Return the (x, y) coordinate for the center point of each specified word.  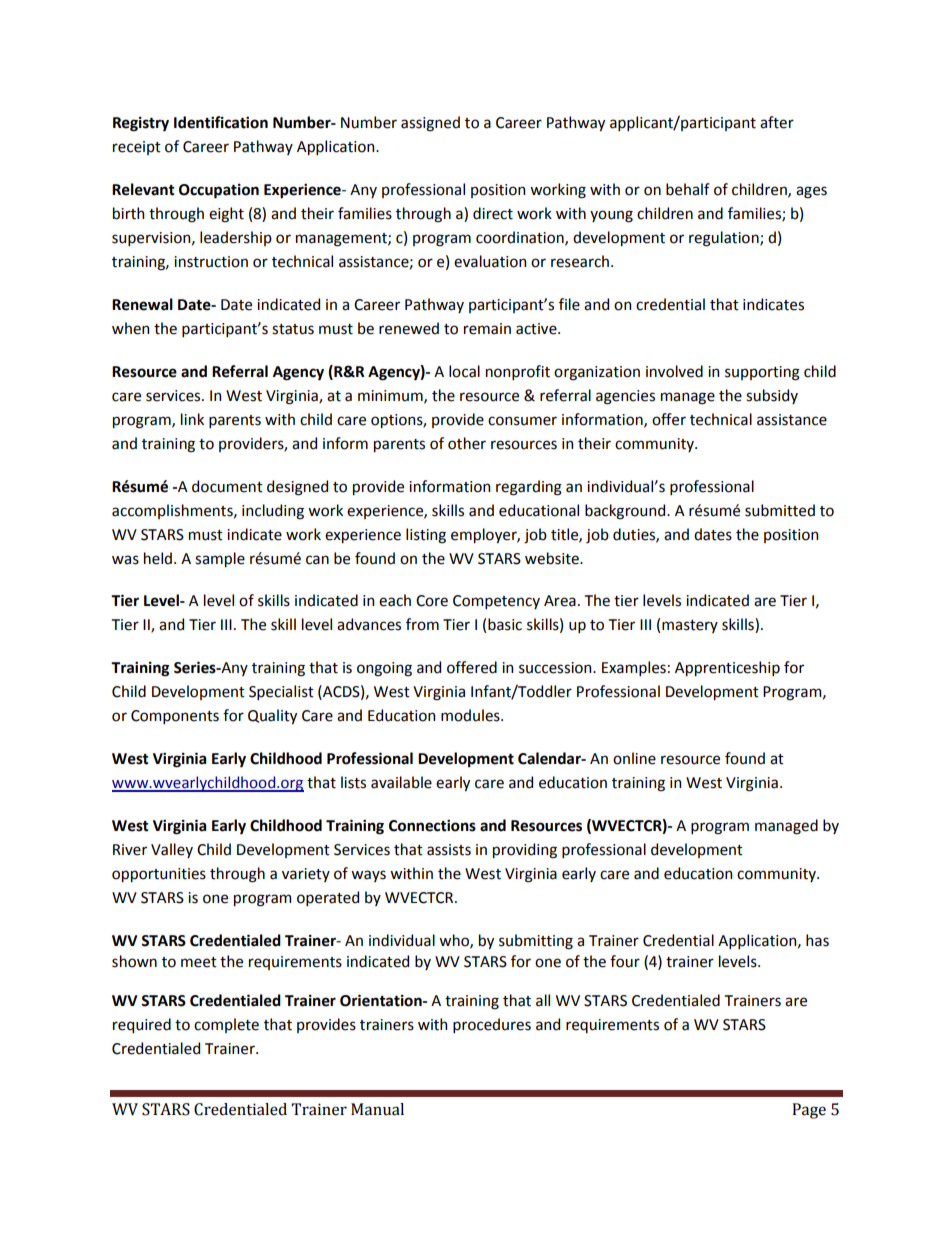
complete (226, 1025)
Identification (221, 122)
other (467, 443)
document (227, 486)
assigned (430, 124)
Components (175, 717)
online (634, 758)
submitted (780, 510)
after (777, 122)
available (401, 782)
